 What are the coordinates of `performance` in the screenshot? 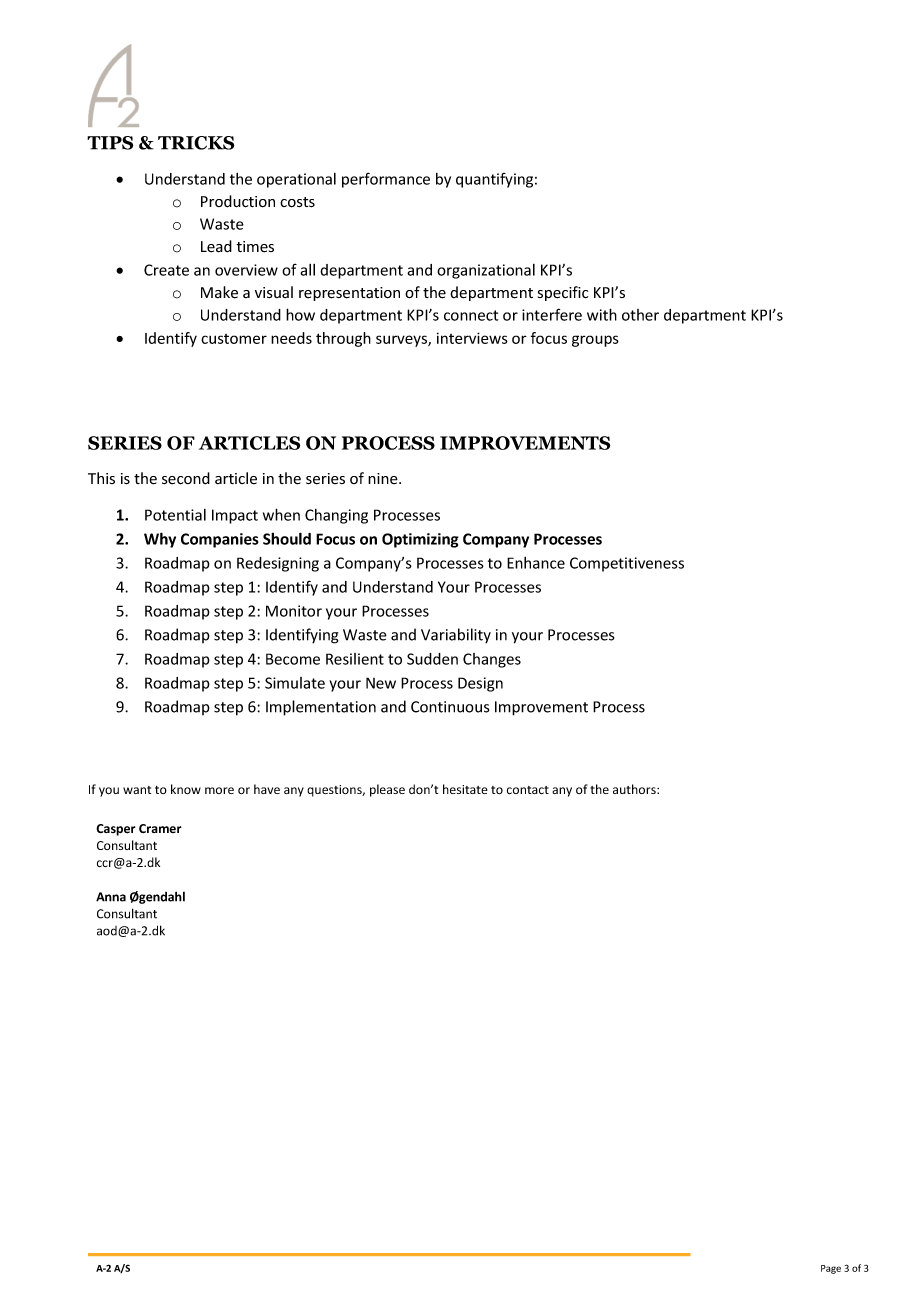 It's located at (386, 180).
